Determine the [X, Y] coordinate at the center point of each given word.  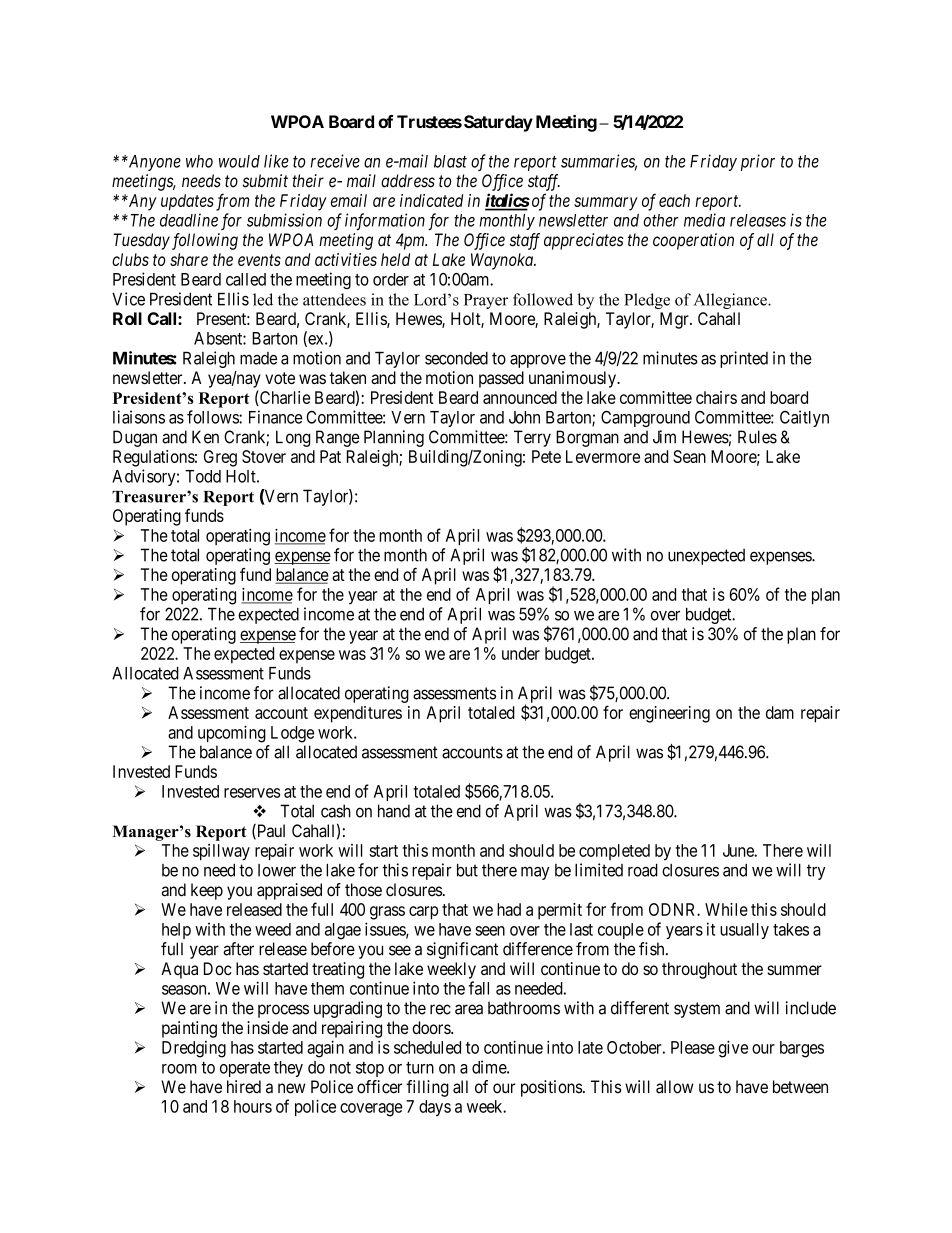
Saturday [498, 123]
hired [244, 1087]
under [521, 653]
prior [758, 162]
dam [780, 712]
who [199, 161]
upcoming [232, 734]
